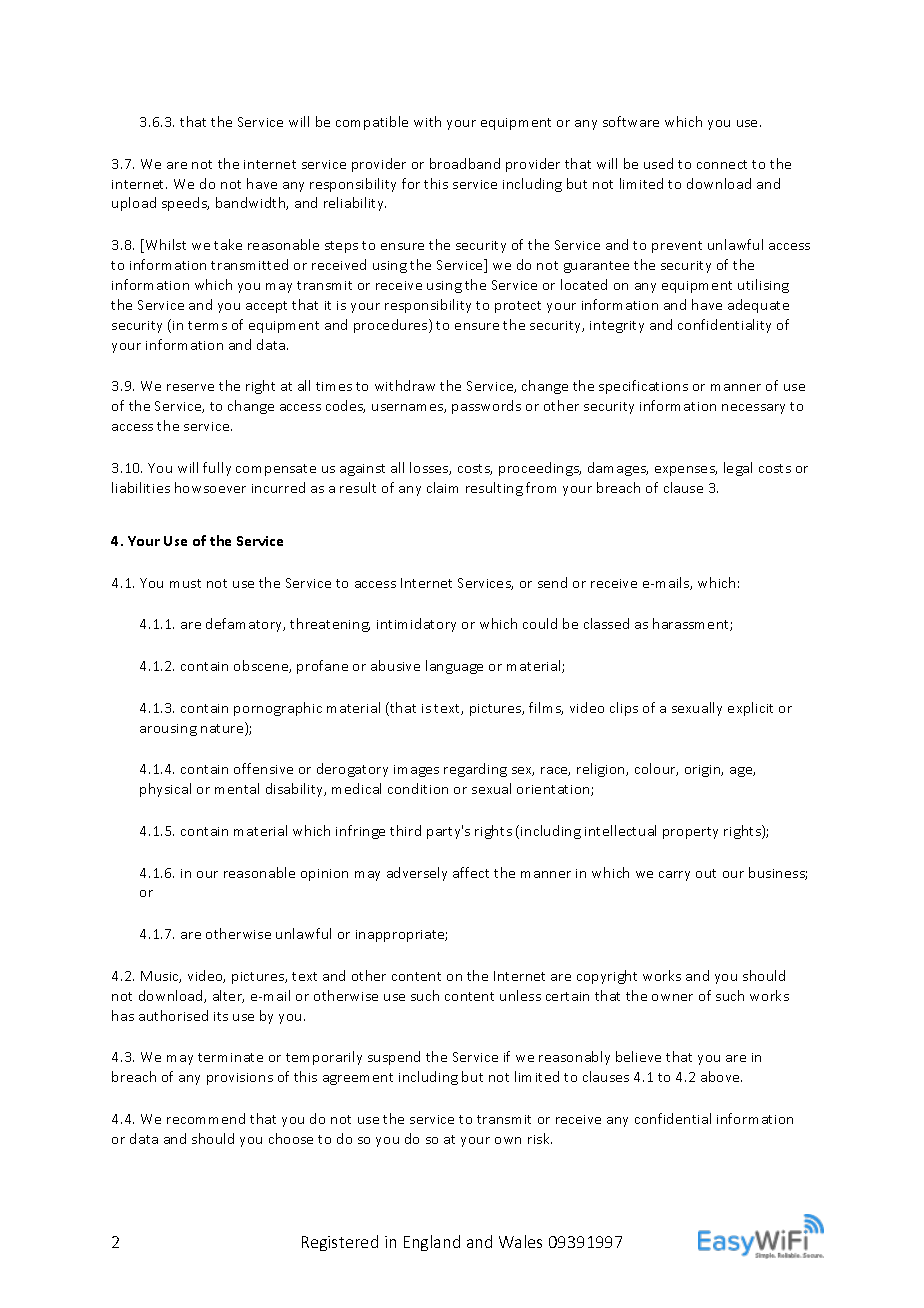 Image resolution: width=924 pixels, height=1308 pixels. What do you see at coordinates (165, 790) in the page?
I see `physical` at bounding box center [165, 790].
